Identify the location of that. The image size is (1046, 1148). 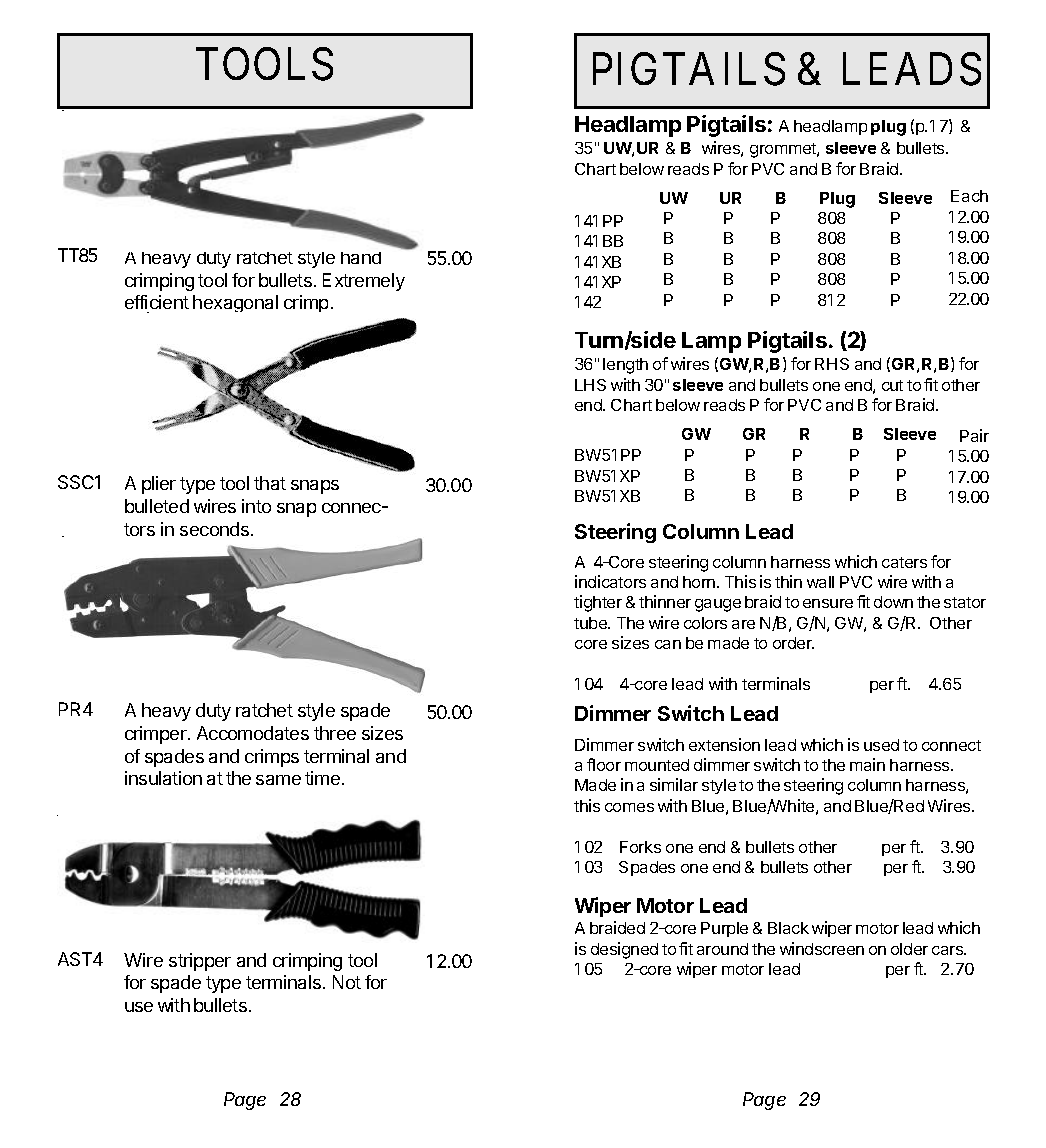
(270, 483).
